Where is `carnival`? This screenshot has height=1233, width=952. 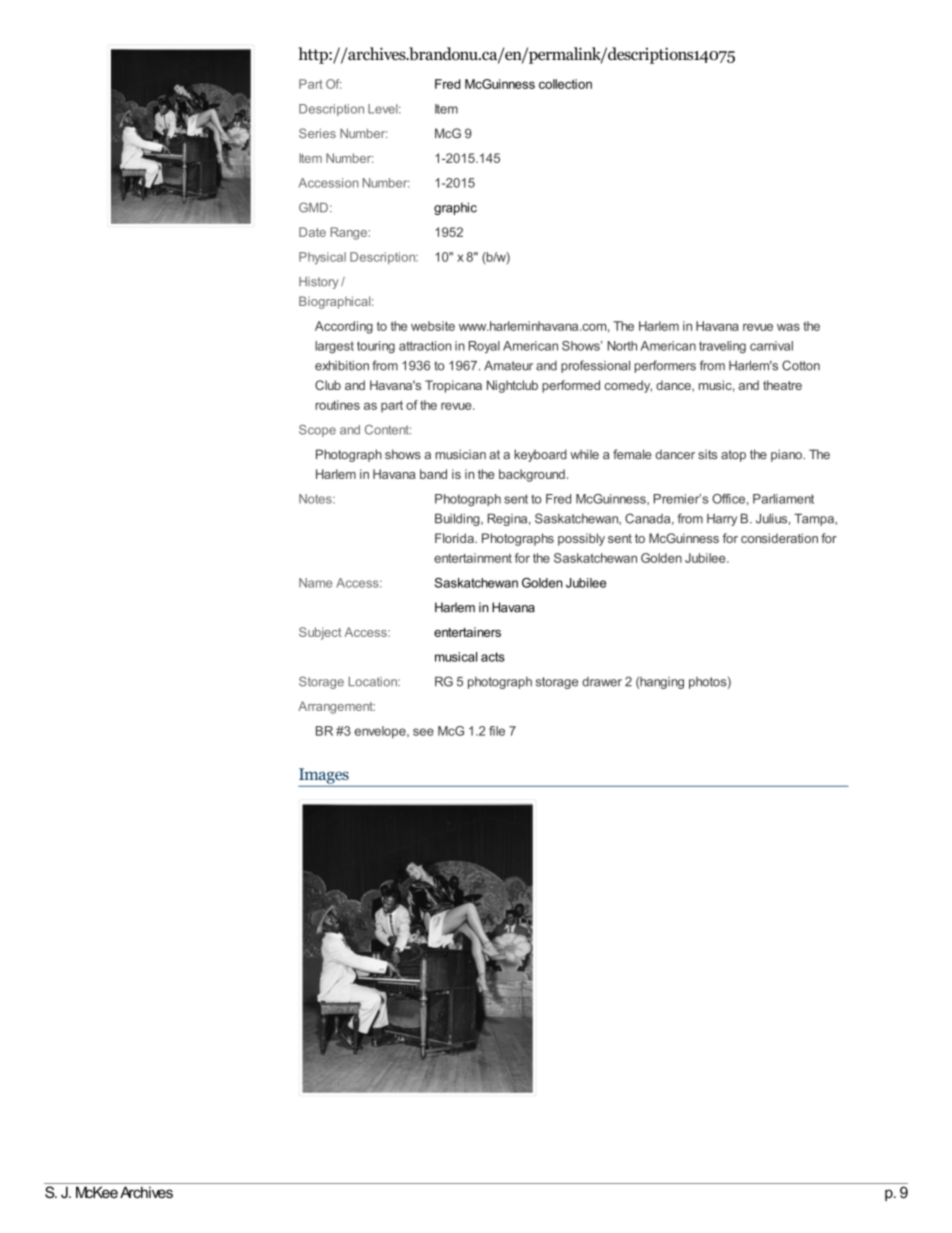
carnival is located at coordinates (771, 346).
